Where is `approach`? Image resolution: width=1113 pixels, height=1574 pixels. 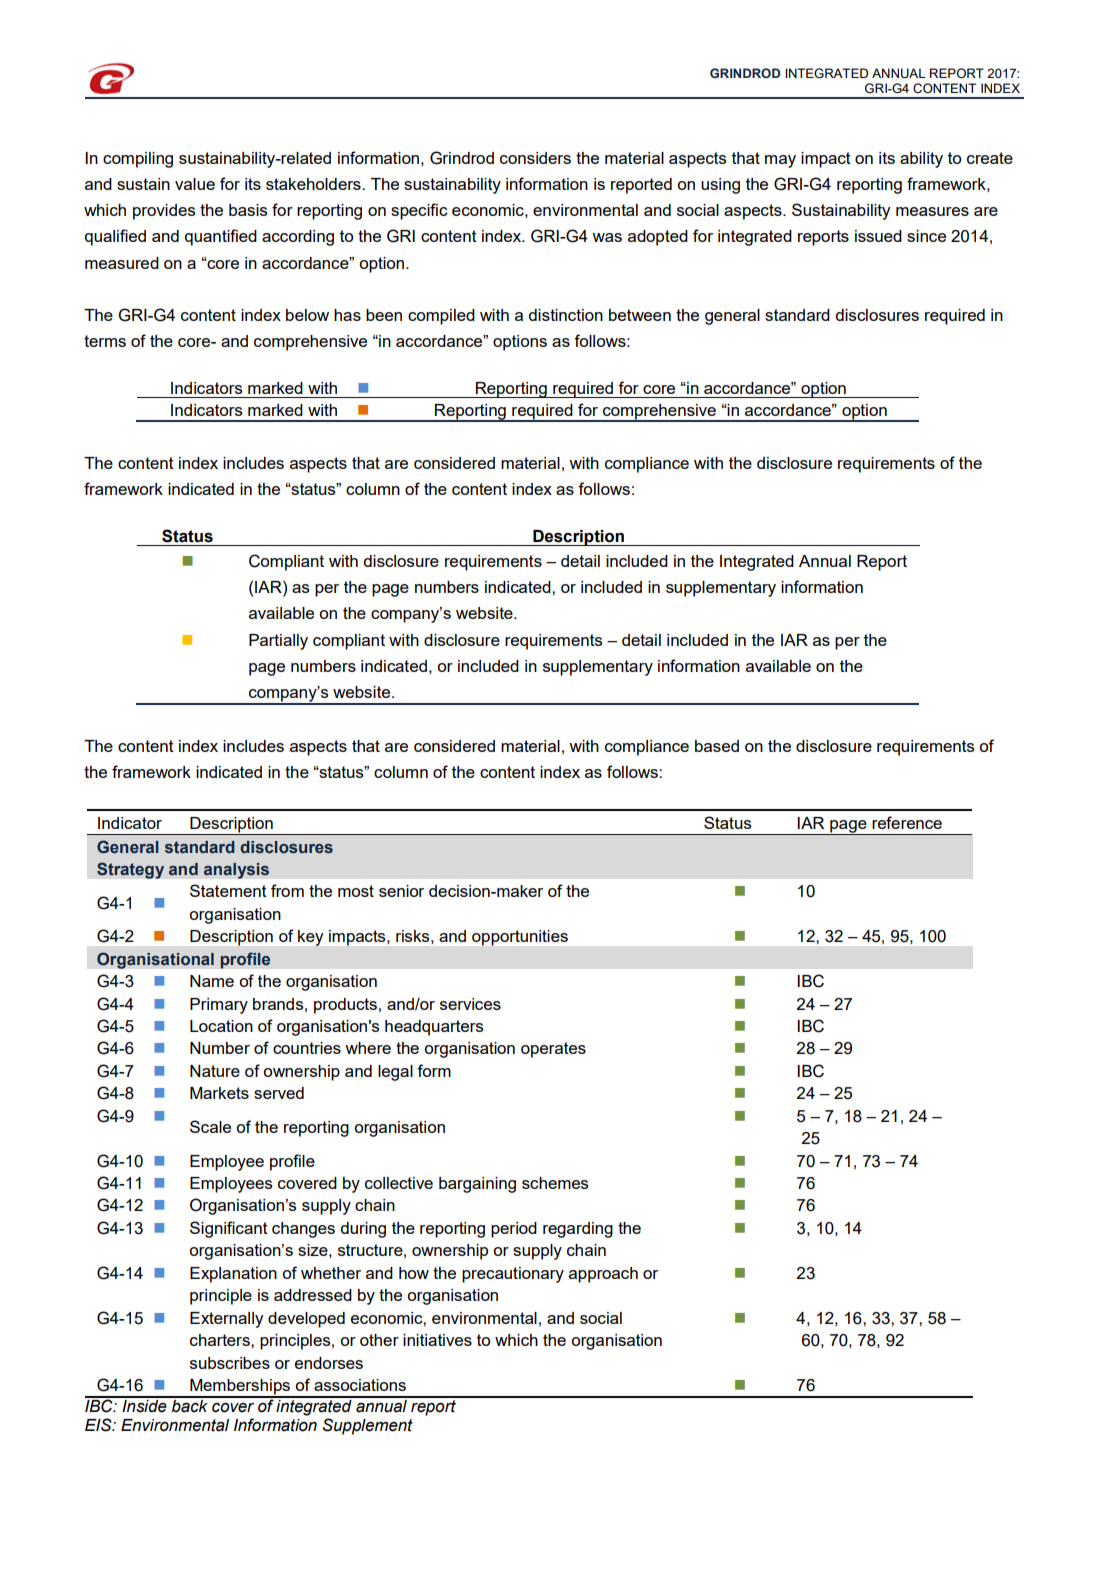
approach is located at coordinates (603, 1275).
